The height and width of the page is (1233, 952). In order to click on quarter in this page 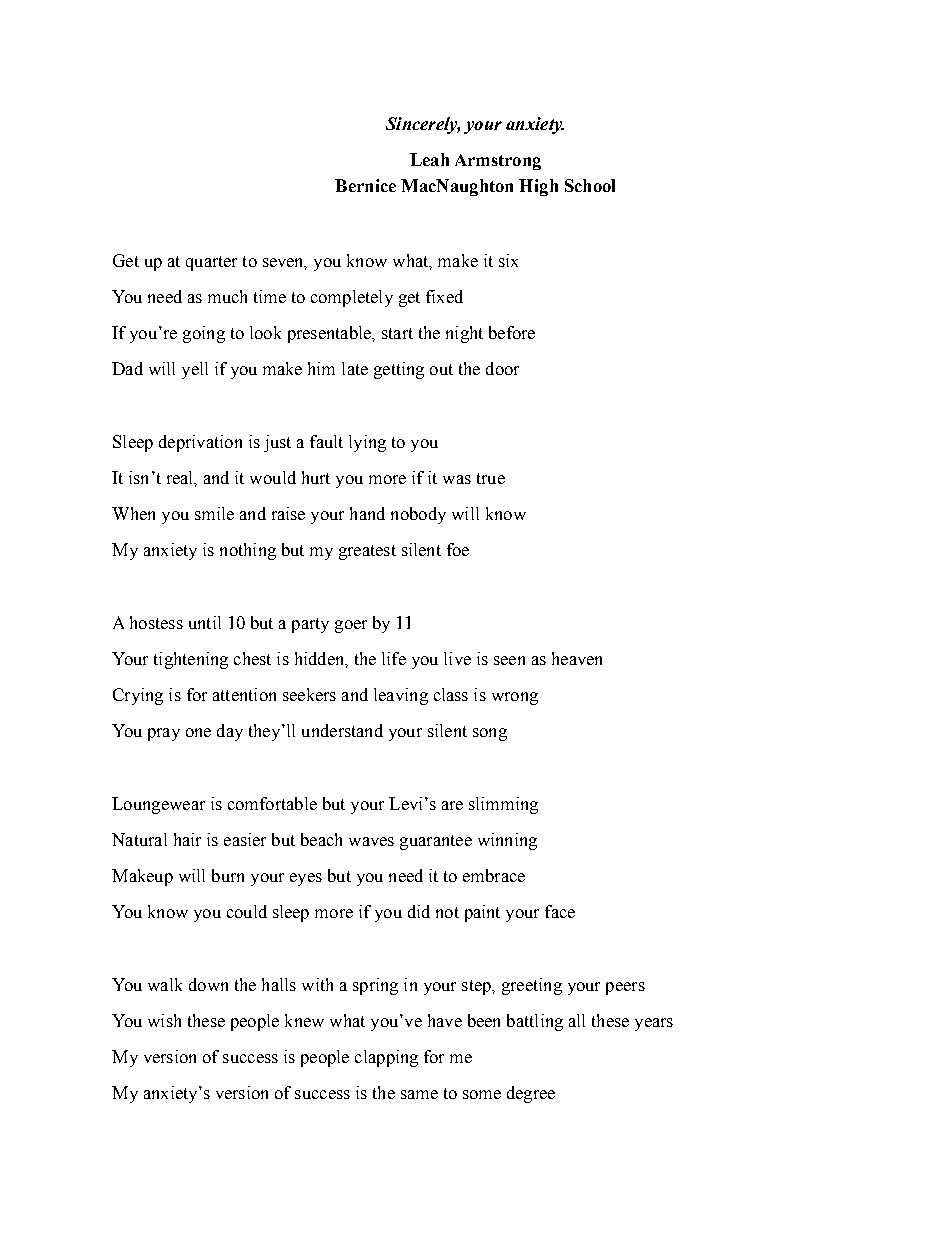, I will do `click(211, 263)`.
